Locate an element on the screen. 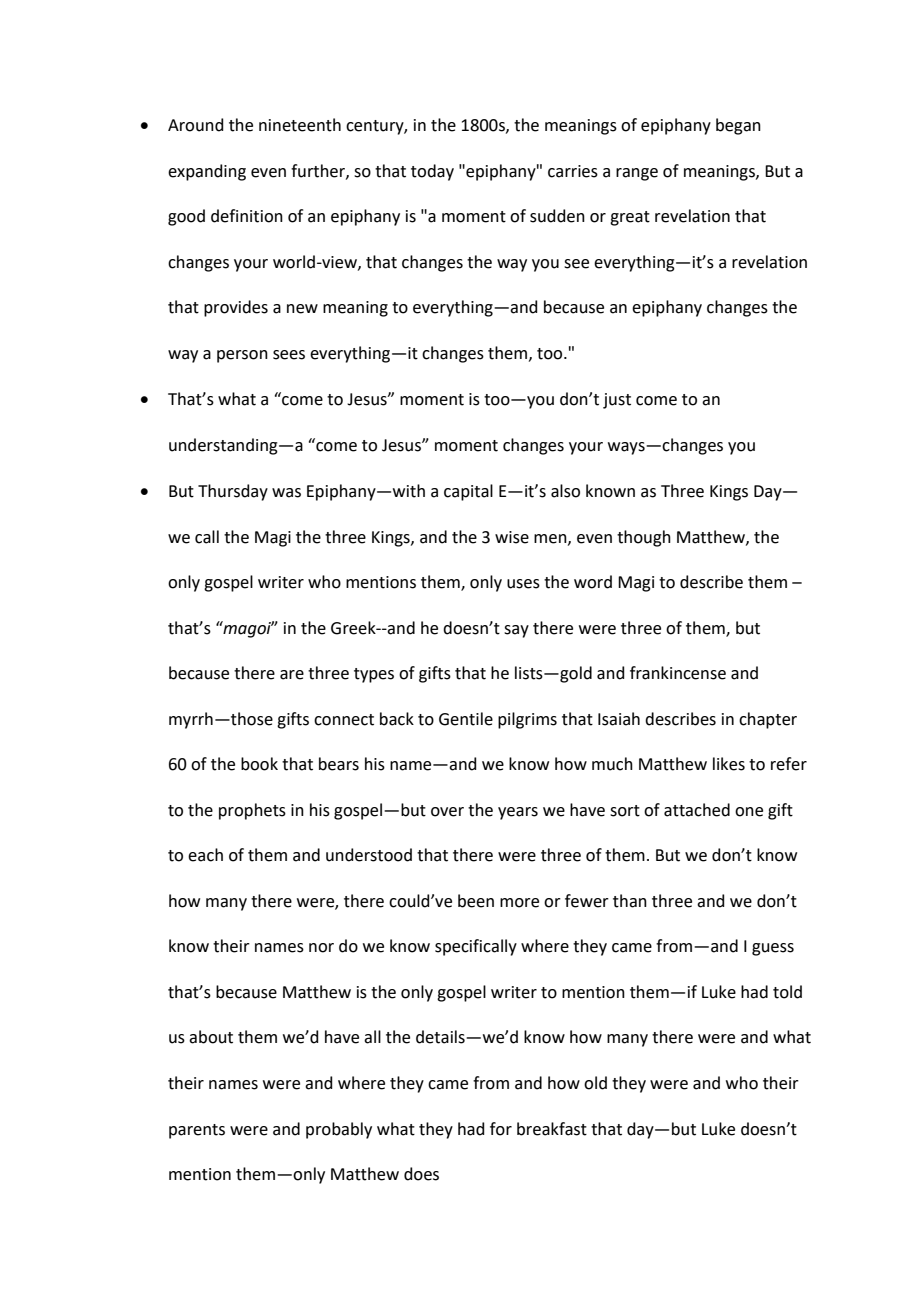  today is located at coordinates (432, 172).
